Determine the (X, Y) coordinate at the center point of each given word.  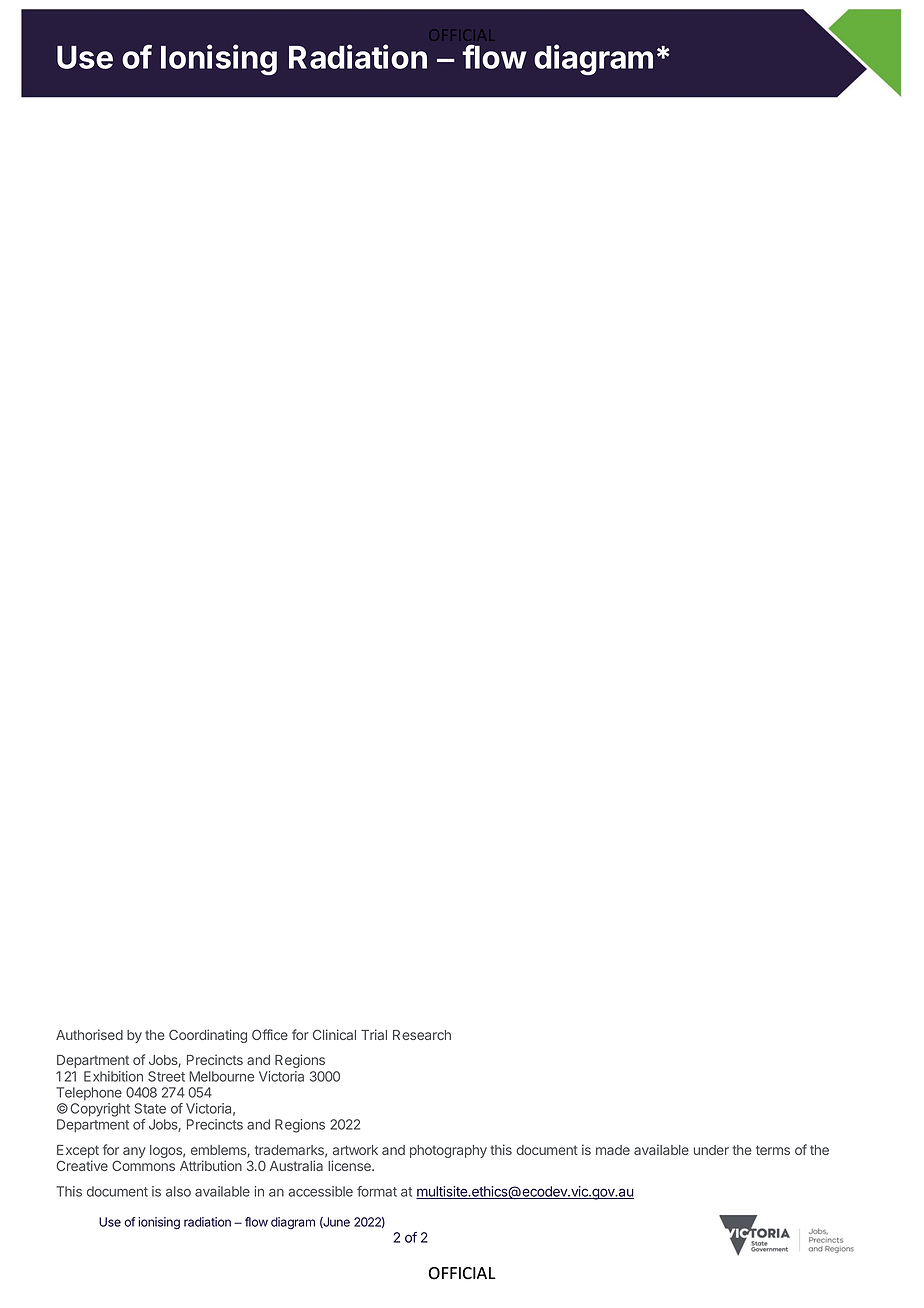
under (711, 1150)
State (150, 1108)
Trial (374, 1034)
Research (422, 1035)
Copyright (100, 1110)
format (377, 1191)
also (178, 1191)
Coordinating (208, 1036)
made (613, 1150)
